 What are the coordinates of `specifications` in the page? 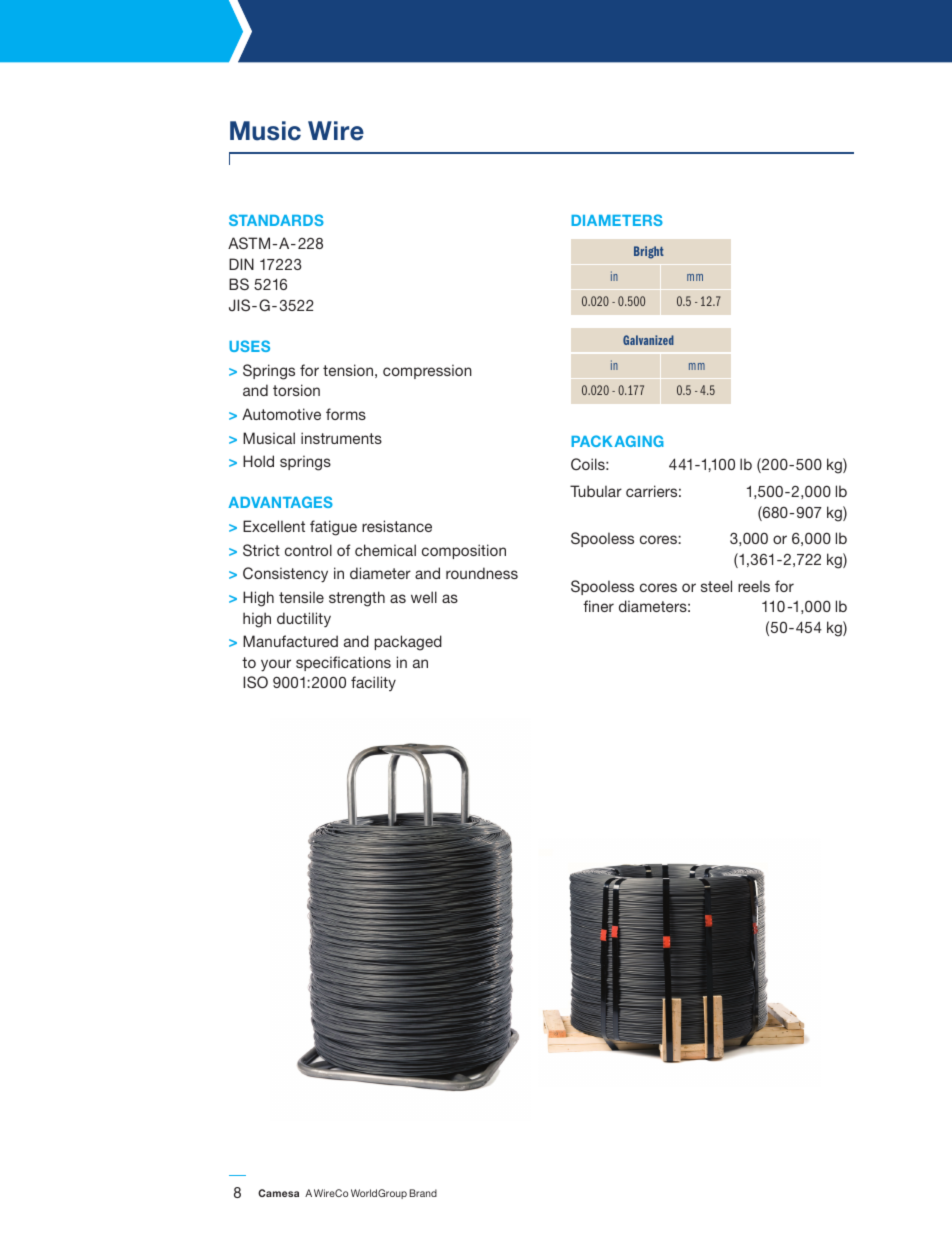 It's located at (343, 663).
